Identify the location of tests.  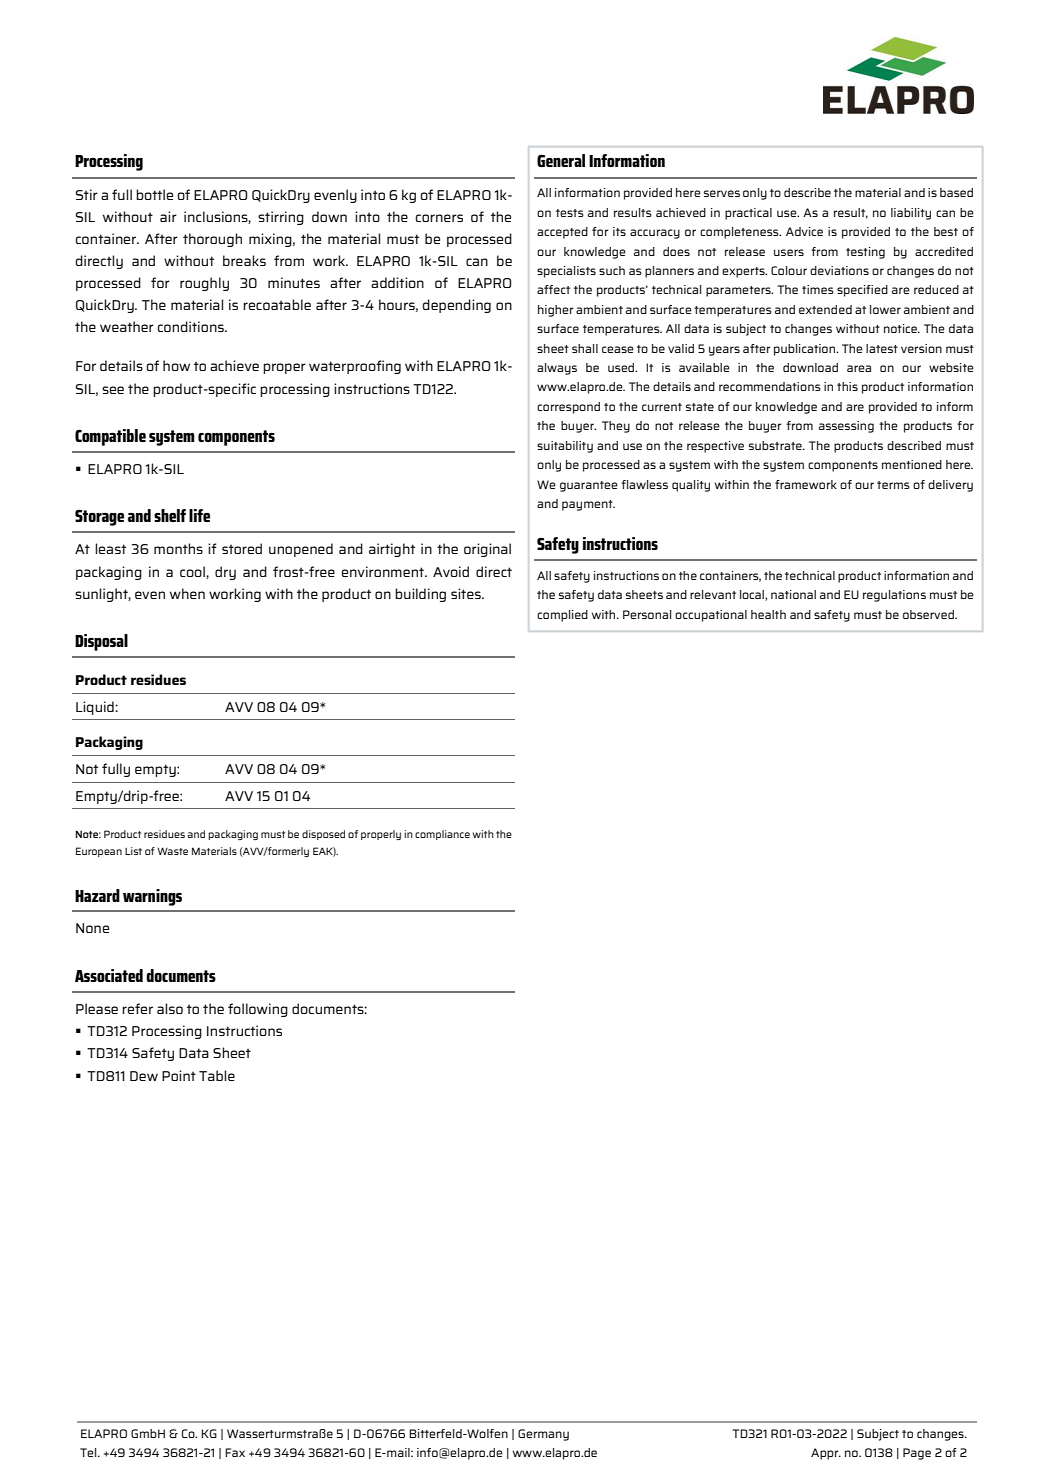
(570, 213).
